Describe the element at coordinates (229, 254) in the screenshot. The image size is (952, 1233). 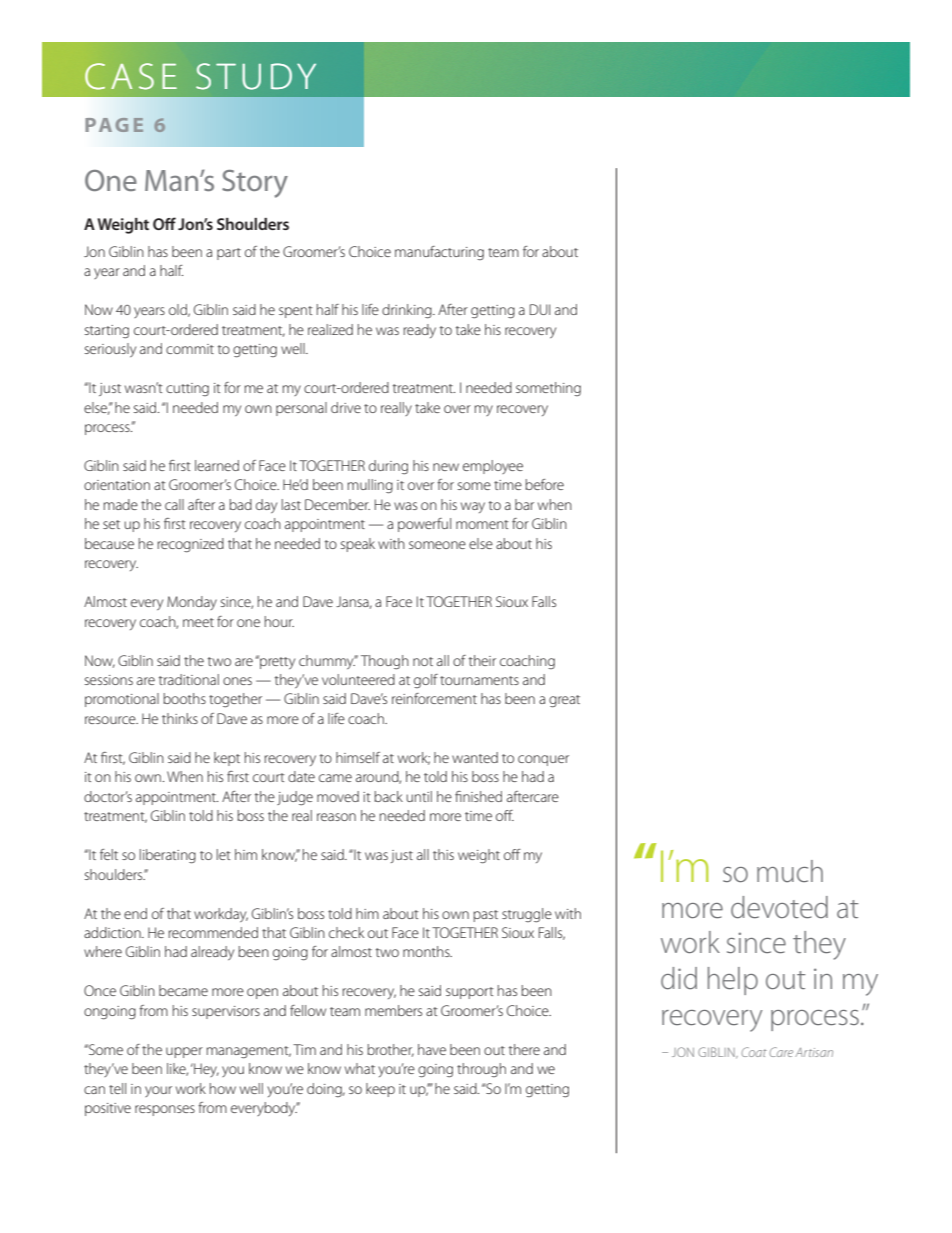
I see `part` at that location.
